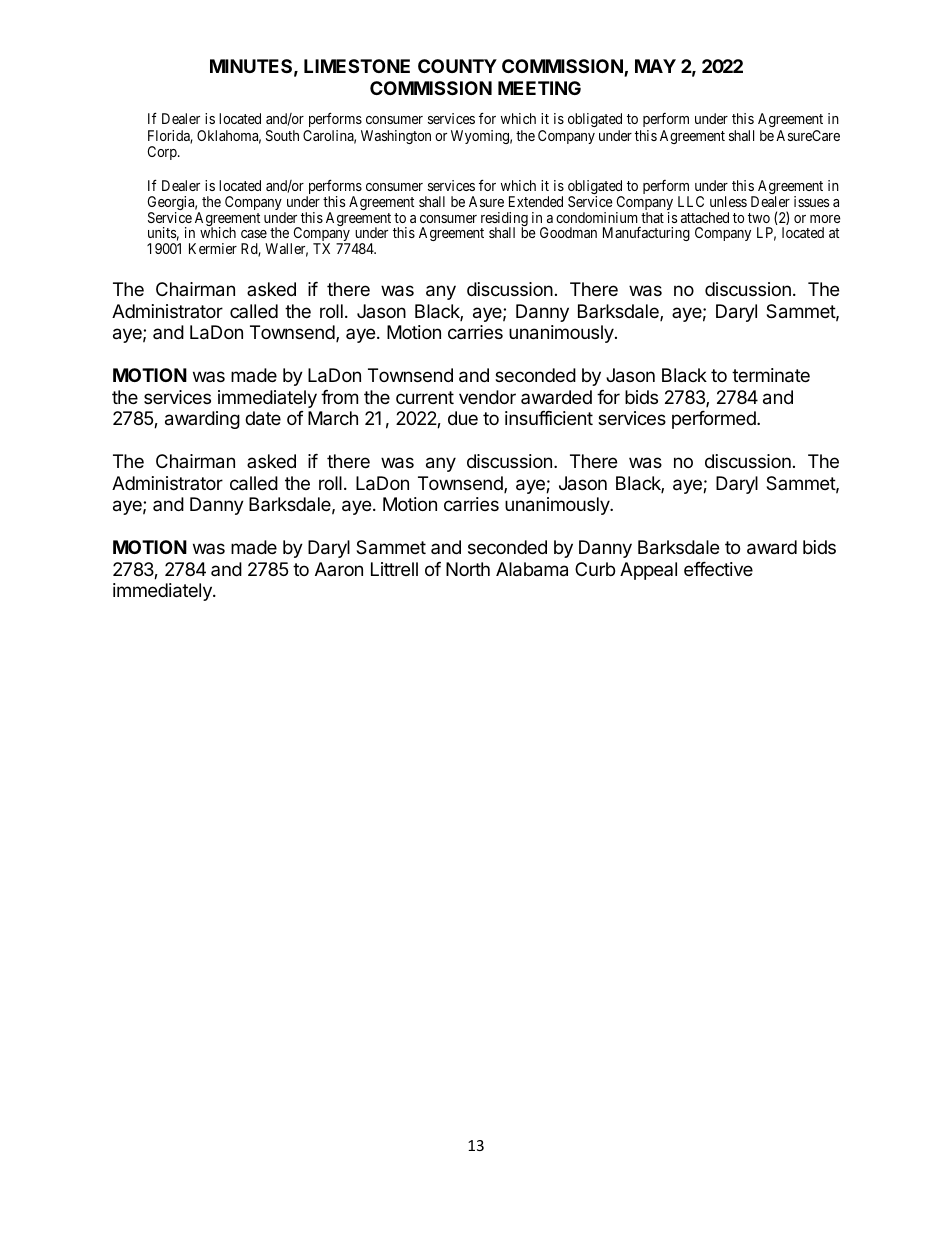 This image has height=1233, width=952. Describe the element at coordinates (655, 66) in the image. I see `MAY` at that location.
